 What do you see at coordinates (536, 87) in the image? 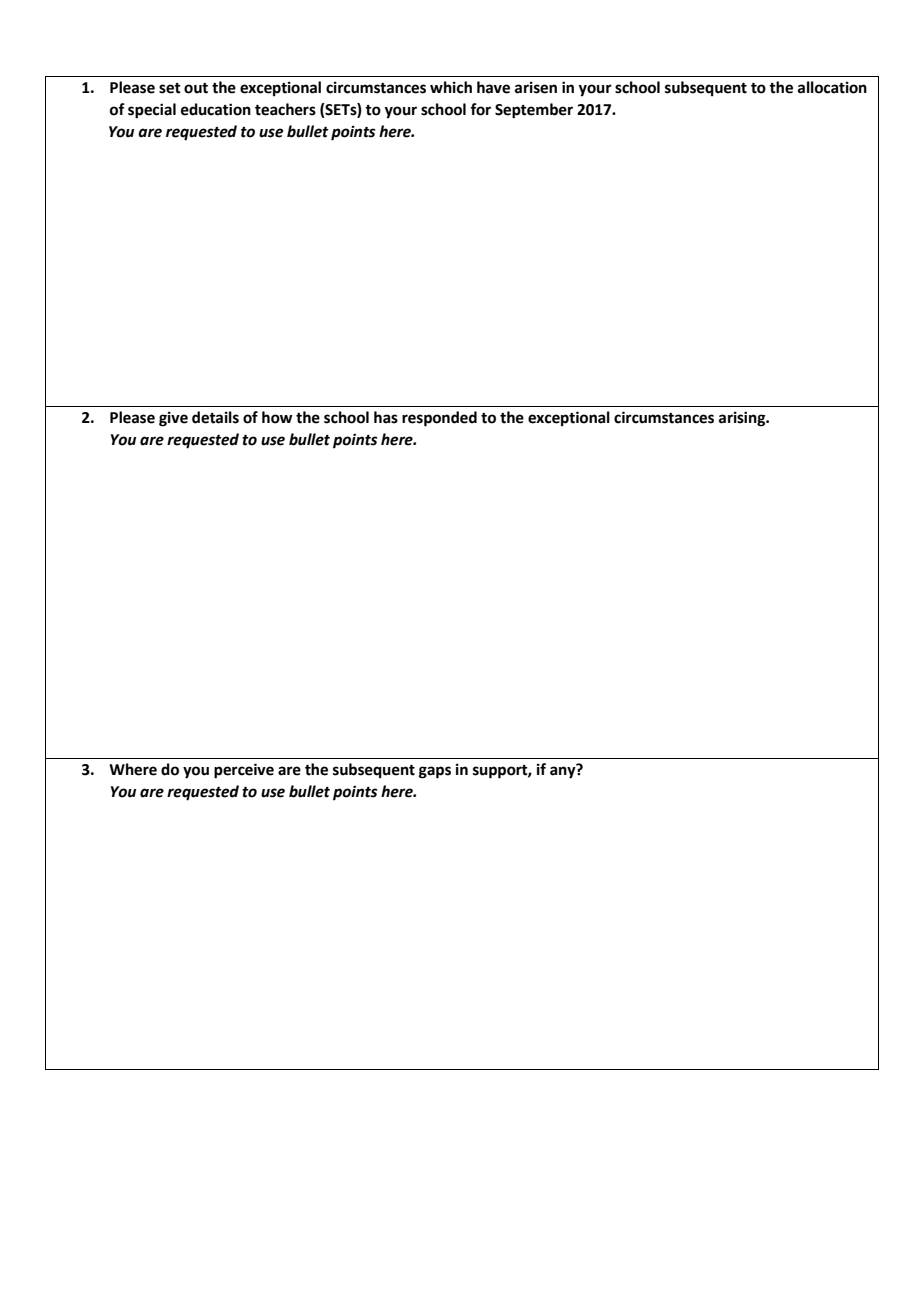
I see `arisen` at bounding box center [536, 87].
